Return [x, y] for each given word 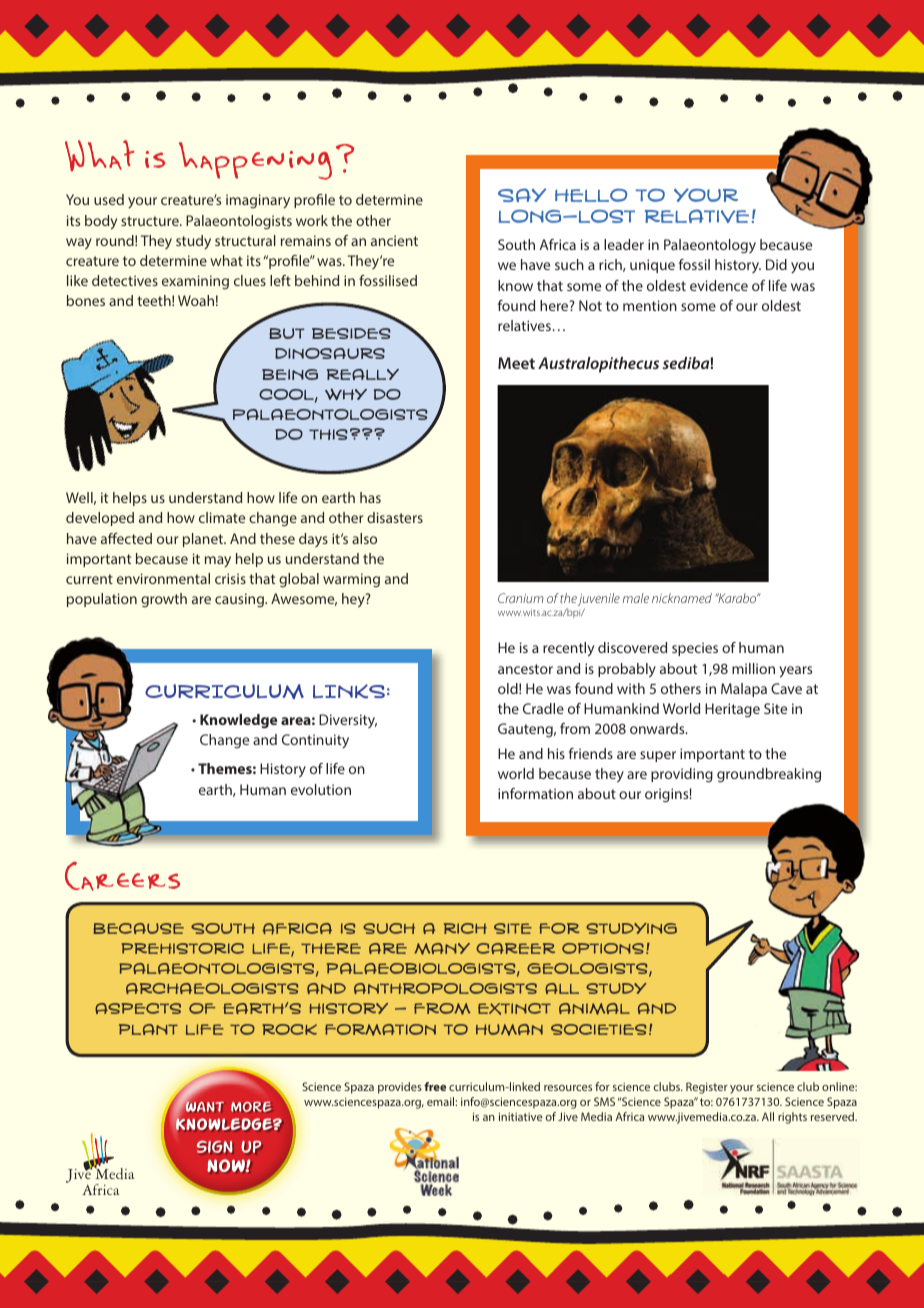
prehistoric [183, 948]
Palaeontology [710, 246]
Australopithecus [598, 365]
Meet [516, 363]
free [435, 1086]
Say [522, 195]
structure [151, 221]
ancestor [525, 669]
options [603, 948]
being [290, 374]
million [753, 668]
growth [164, 600]
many [442, 949]
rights [792, 1118]
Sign [214, 1147]
